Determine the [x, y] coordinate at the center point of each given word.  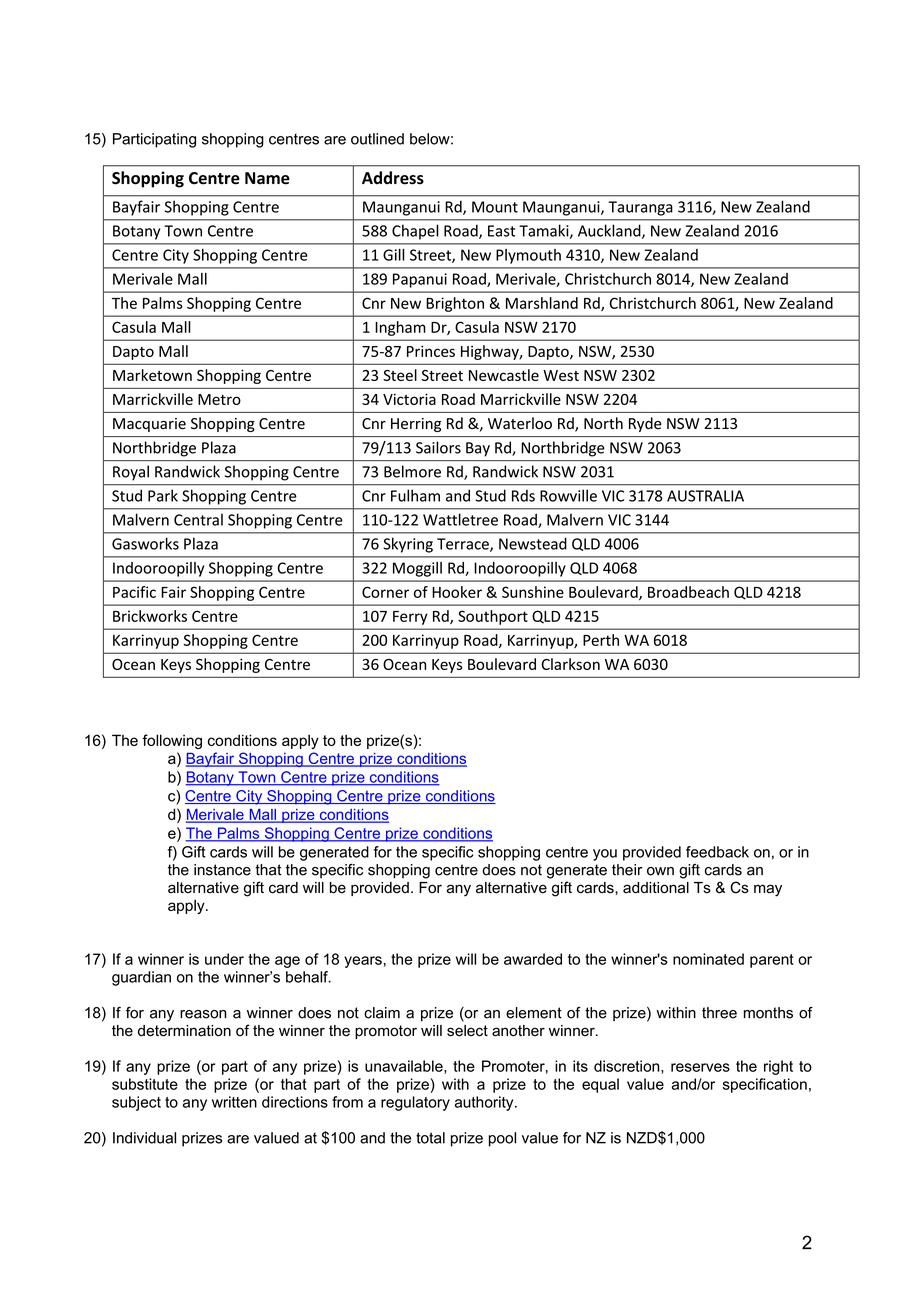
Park [163, 495]
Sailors [438, 447]
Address [393, 178]
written [234, 1102]
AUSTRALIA [705, 496]
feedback [717, 852]
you [605, 855]
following [172, 741]
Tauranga [641, 208]
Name [267, 178]
